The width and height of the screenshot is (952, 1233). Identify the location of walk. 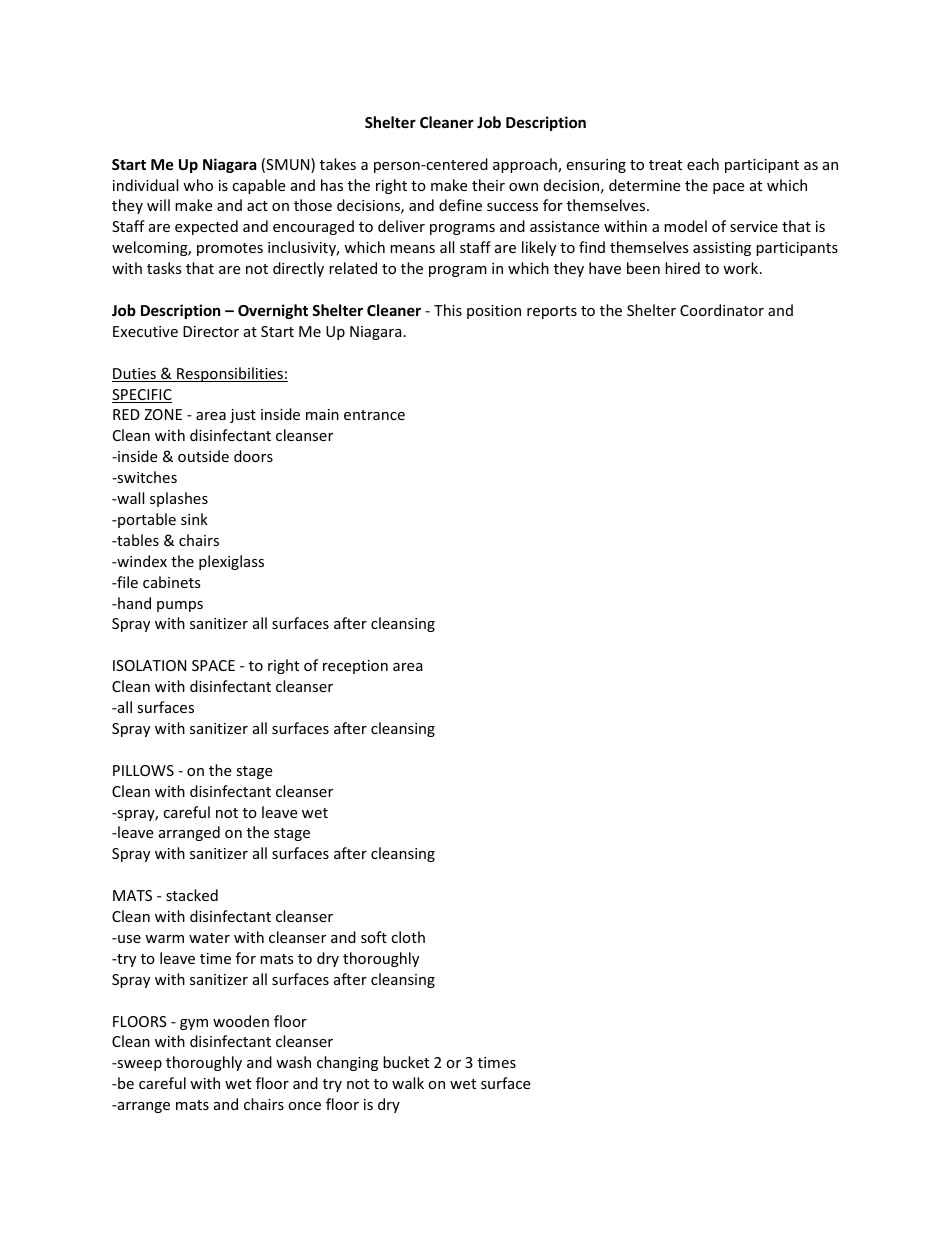
(408, 1083).
